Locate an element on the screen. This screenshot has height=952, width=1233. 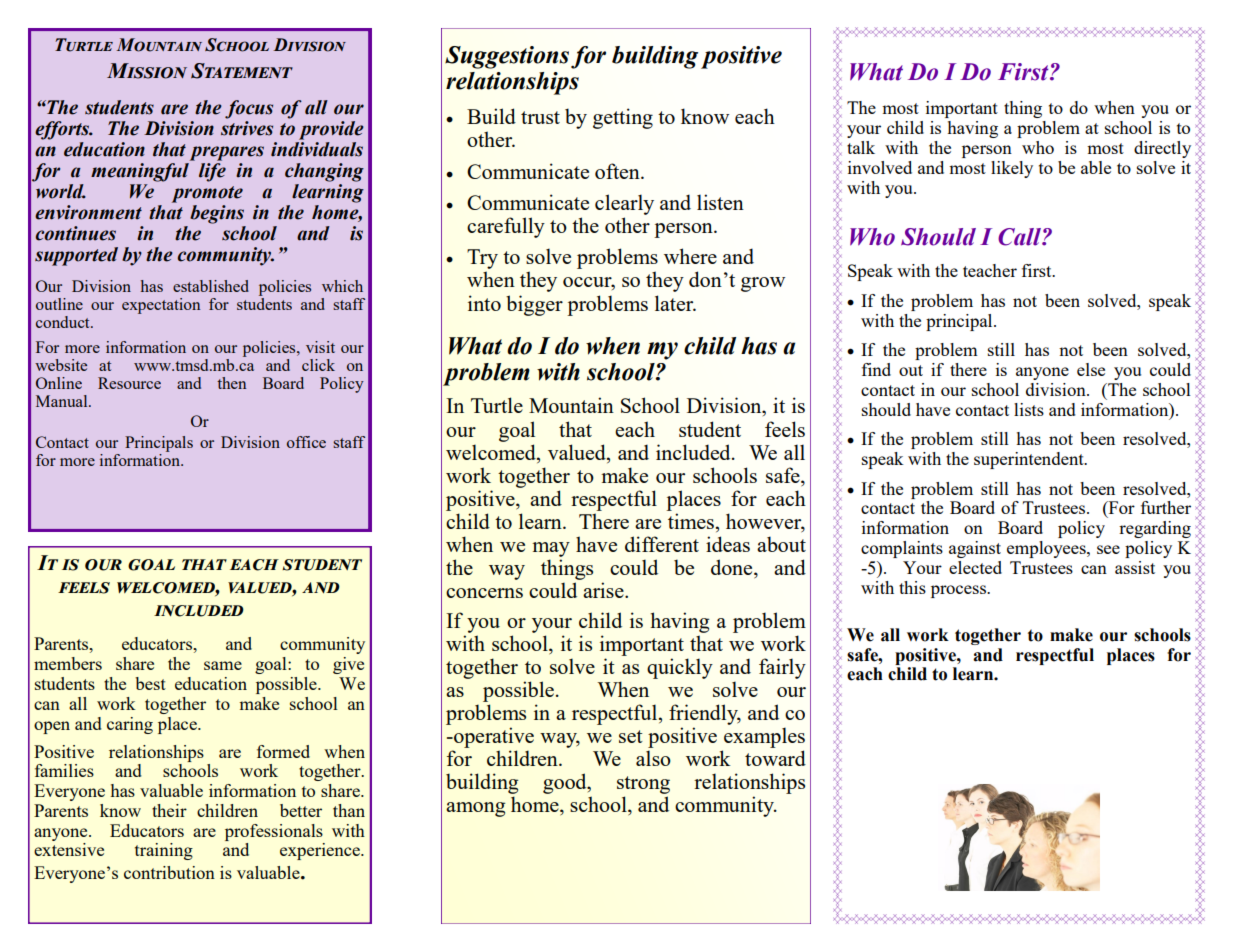
training is located at coordinates (164, 851).
